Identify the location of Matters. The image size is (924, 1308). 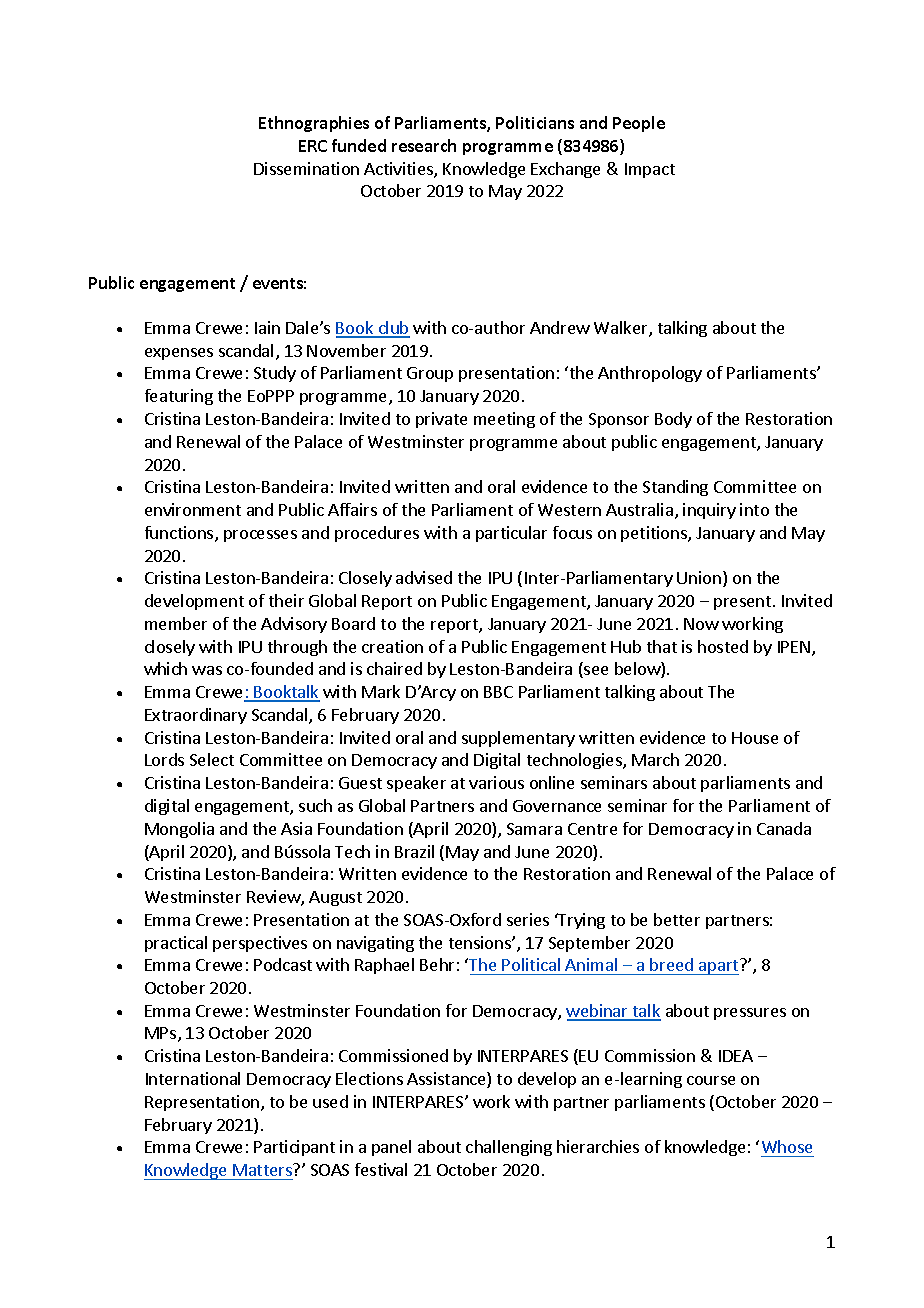
(263, 1170).
